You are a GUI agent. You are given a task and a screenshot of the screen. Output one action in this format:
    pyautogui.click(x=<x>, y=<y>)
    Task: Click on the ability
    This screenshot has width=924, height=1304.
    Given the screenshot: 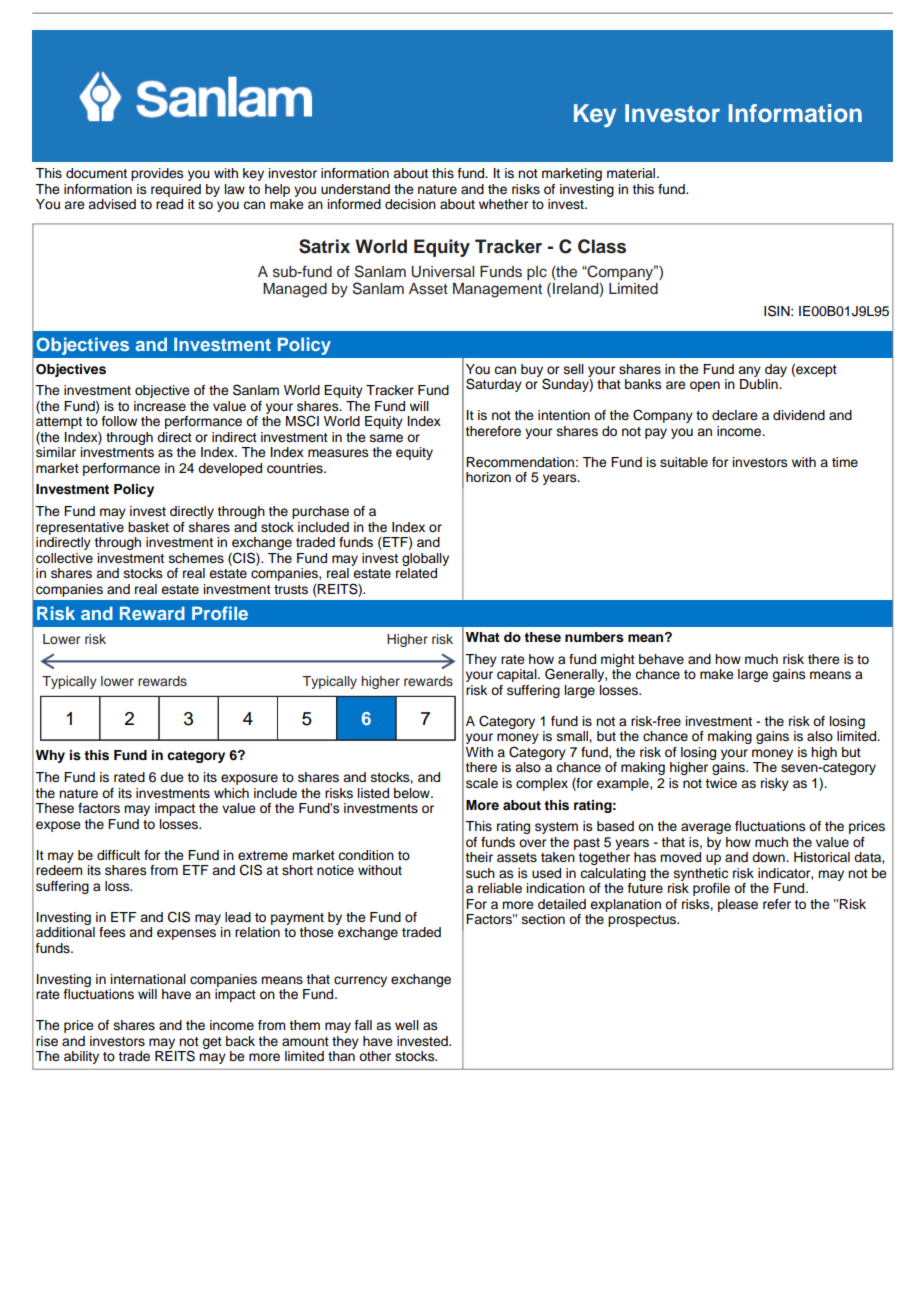 What is the action you would take?
    pyautogui.click(x=81, y=1057)
